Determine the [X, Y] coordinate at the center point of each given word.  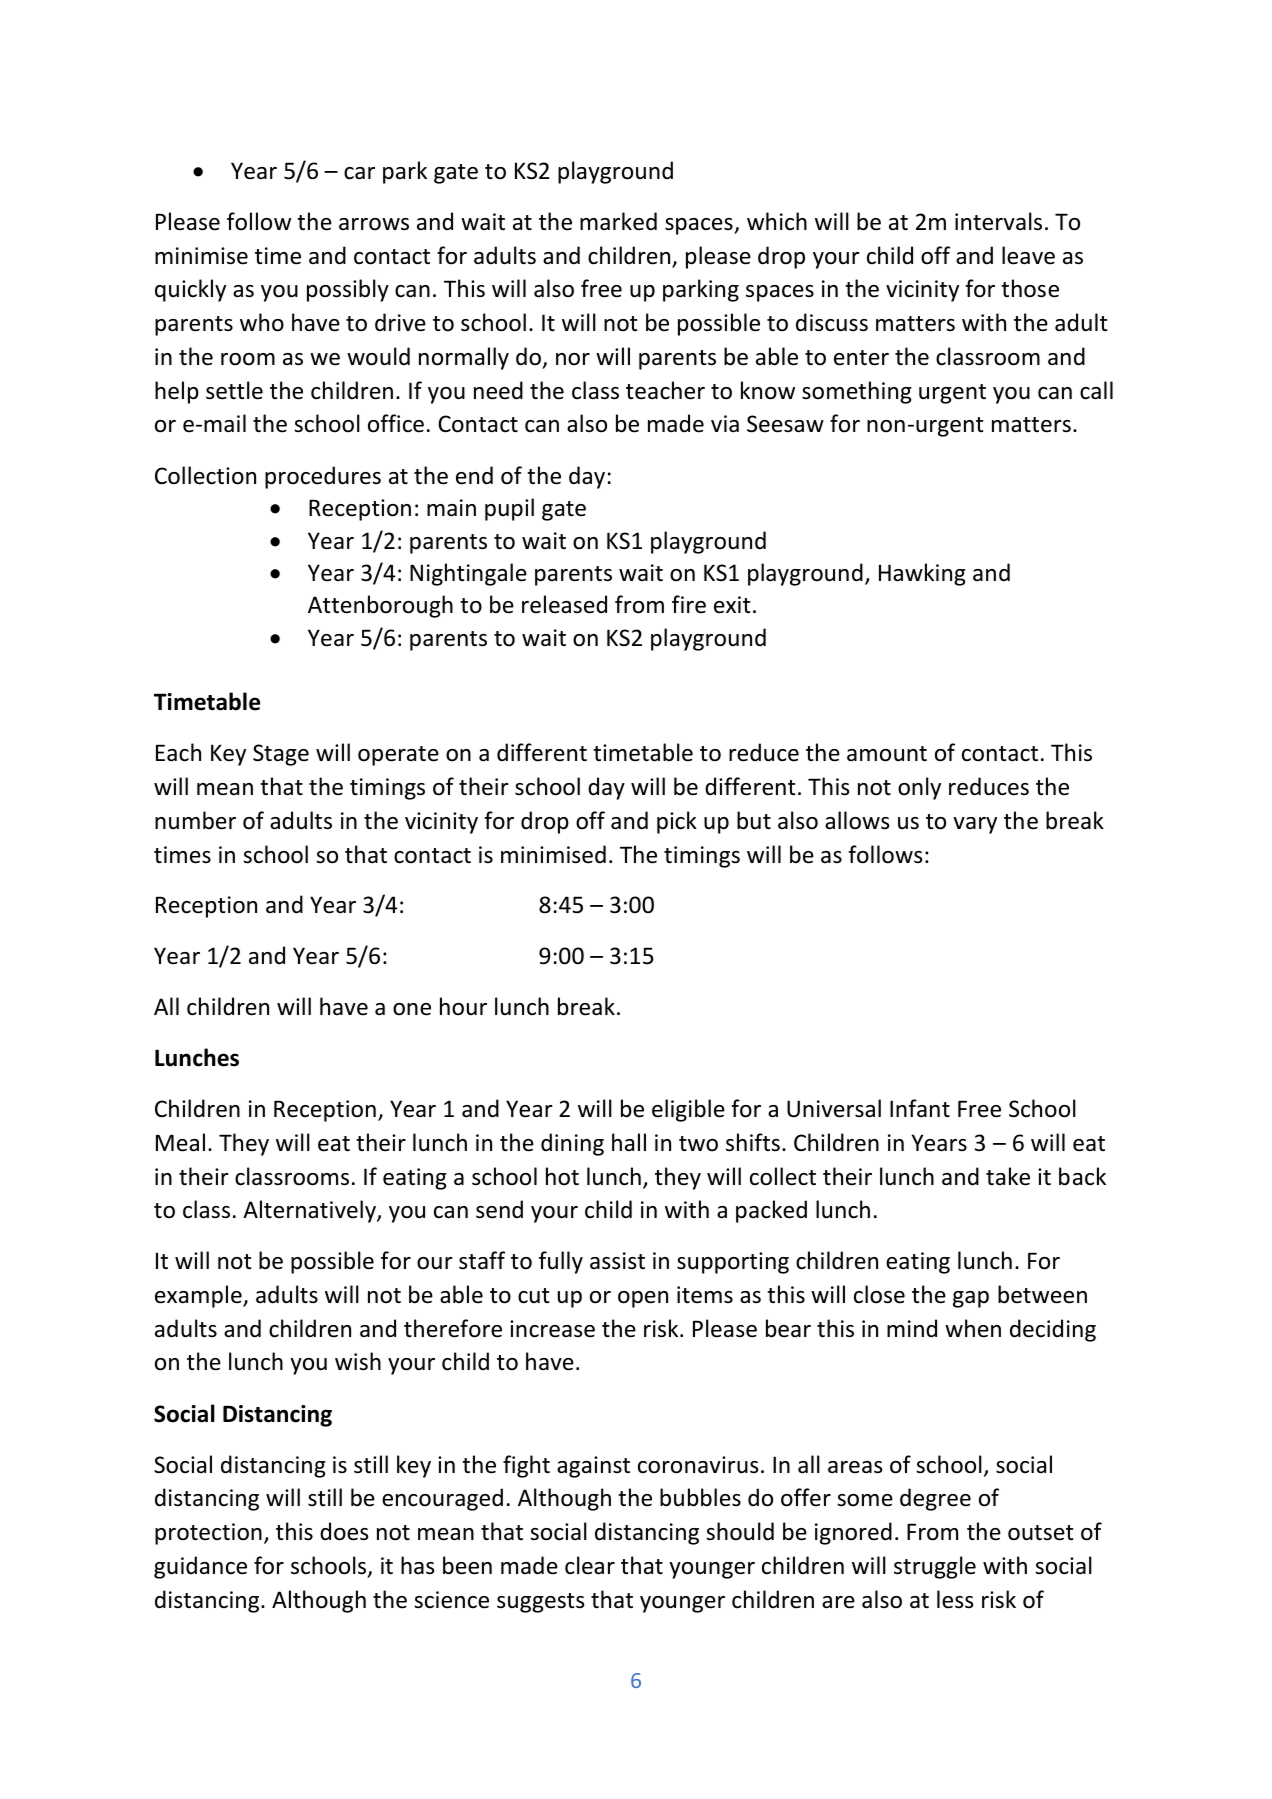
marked [618, 221]
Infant [920, 1108]
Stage [281, 755]
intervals [998, 221]
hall [629, 1142]
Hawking [922, 574]
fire [689, 604]
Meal [180, 1142]
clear [590, 1565]
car [359, 173]
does [344, 1531]
